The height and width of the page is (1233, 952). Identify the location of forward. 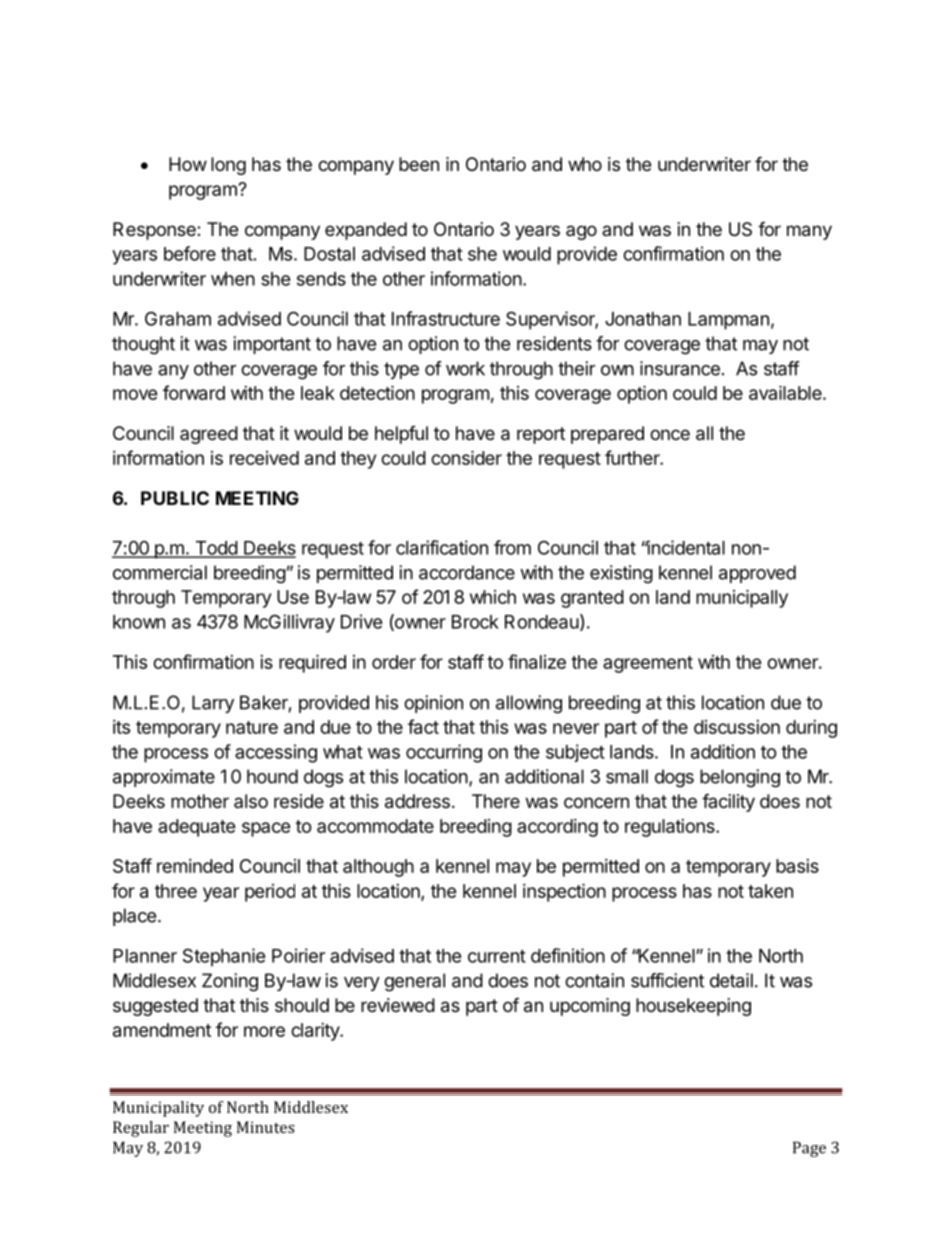
(194, 392).
